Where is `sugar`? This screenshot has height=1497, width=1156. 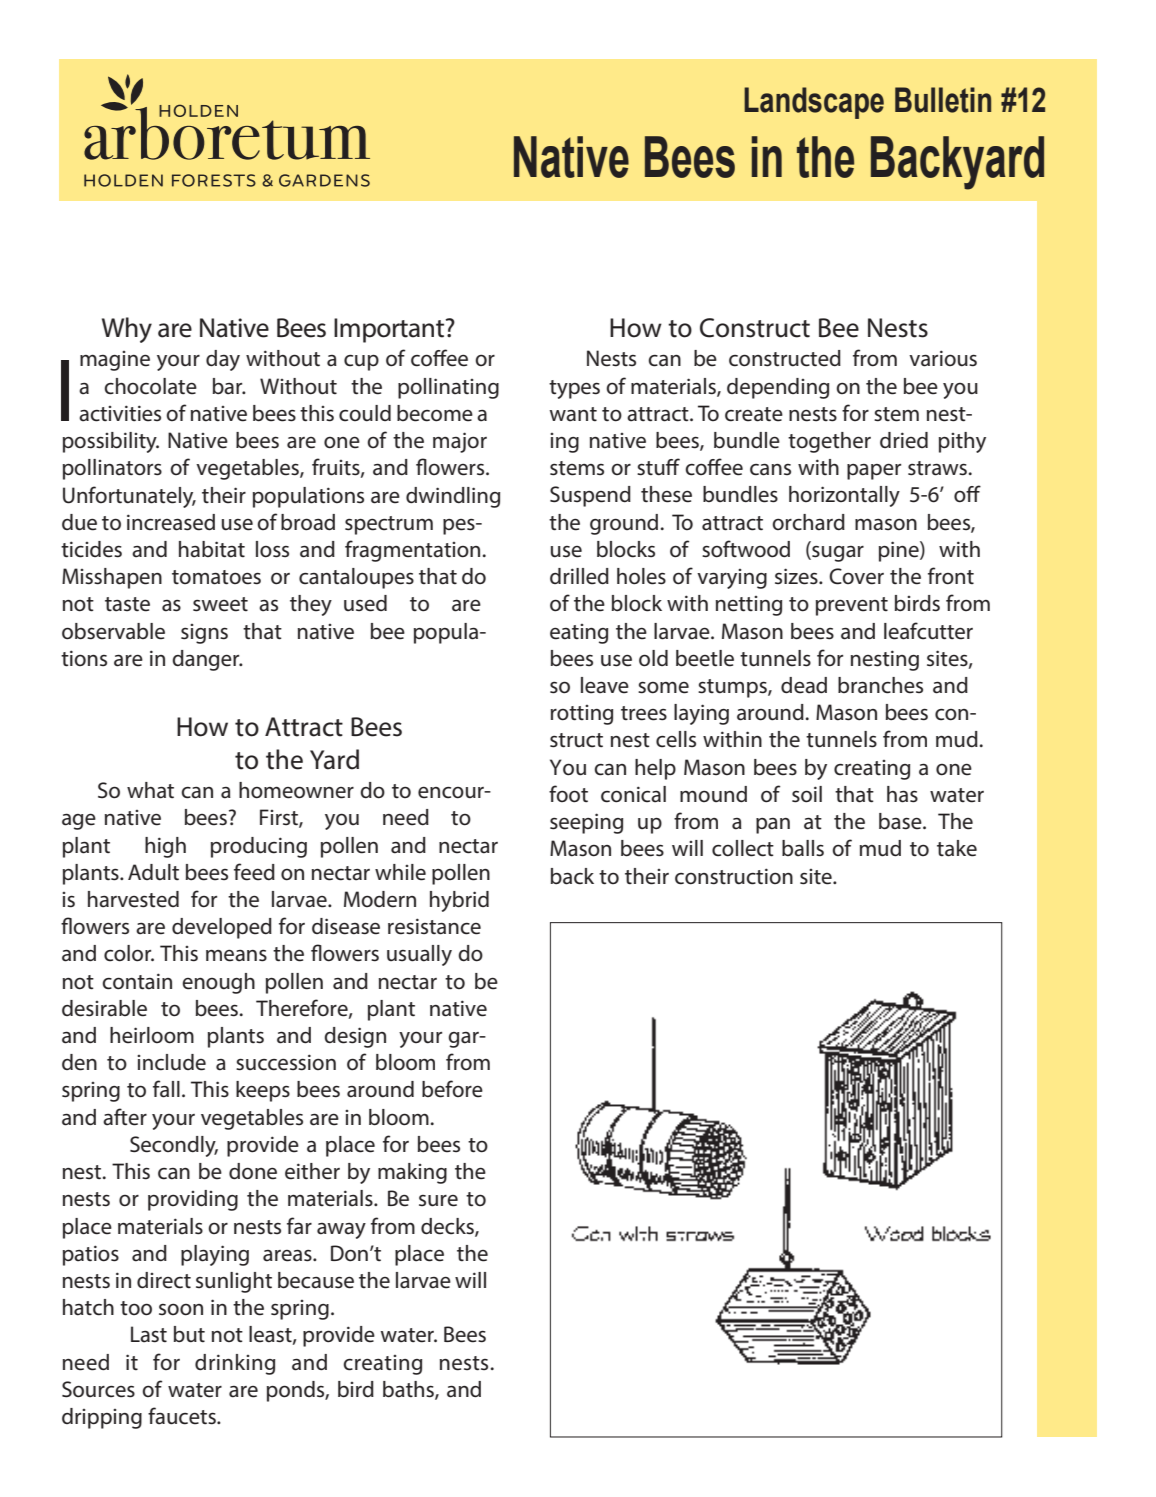 sugar is located at coordinates (837, 554).
